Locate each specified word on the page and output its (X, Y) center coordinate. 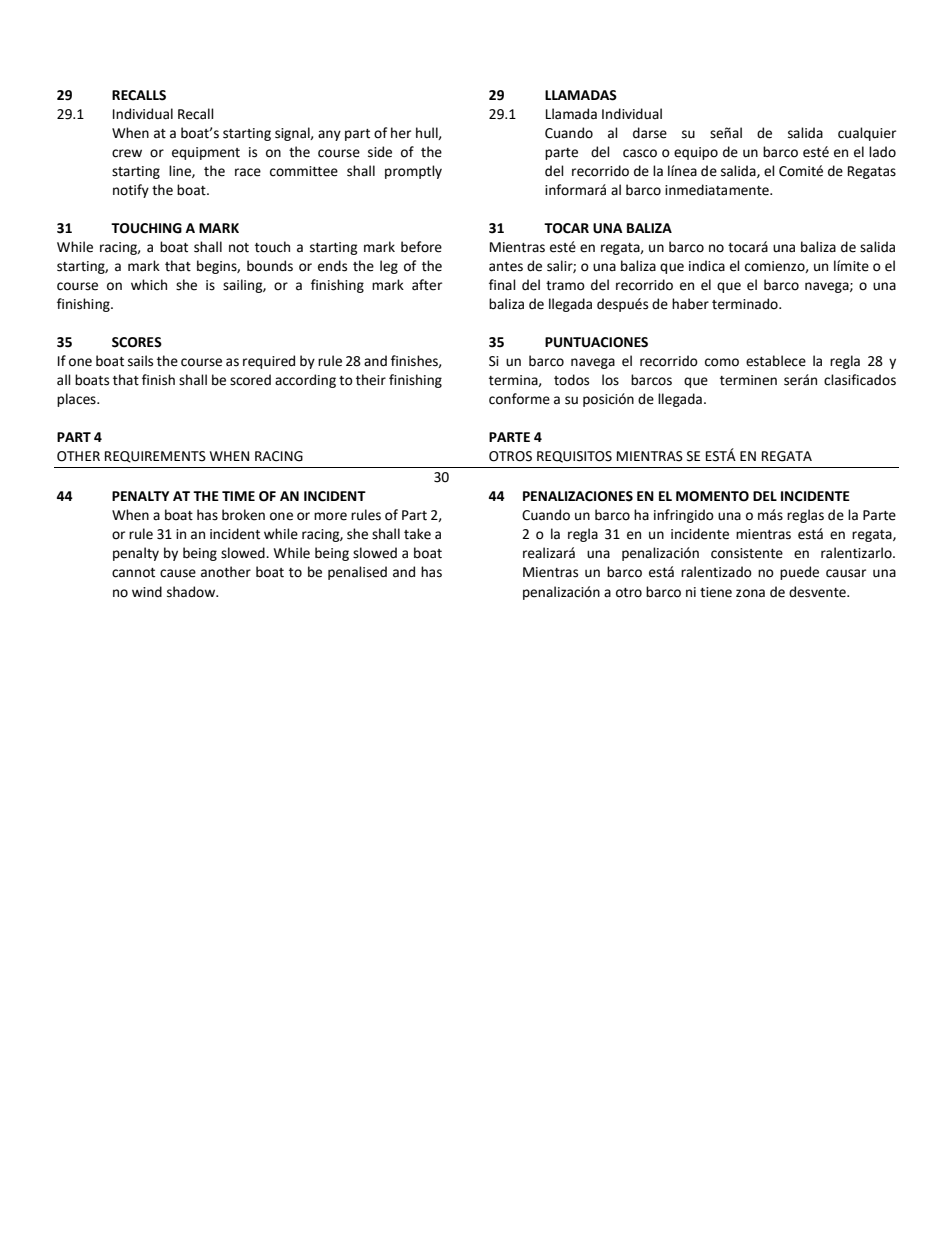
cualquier (867, 134)
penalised (357, 573)
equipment (206, 153)
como (722, 362)
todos (571, 380)
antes (506, 267)
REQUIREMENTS (155, 457)
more (330, 516)
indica (707, 266)
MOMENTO (712, 496)
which (149, 285)
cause (178, 573)
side (380, 152)
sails (140, 361)
